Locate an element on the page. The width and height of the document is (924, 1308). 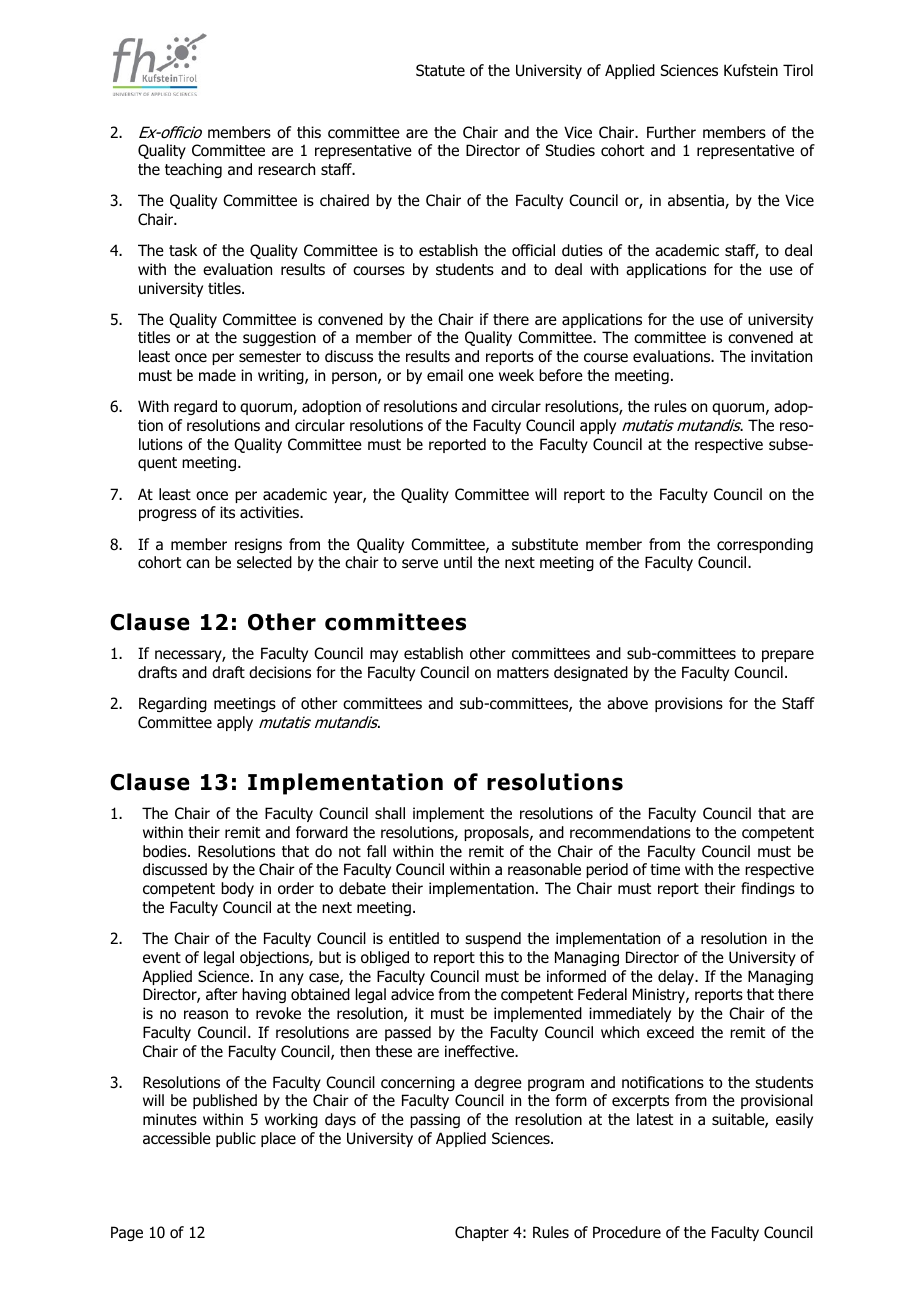
Further is located at coordinates (671, 132).
